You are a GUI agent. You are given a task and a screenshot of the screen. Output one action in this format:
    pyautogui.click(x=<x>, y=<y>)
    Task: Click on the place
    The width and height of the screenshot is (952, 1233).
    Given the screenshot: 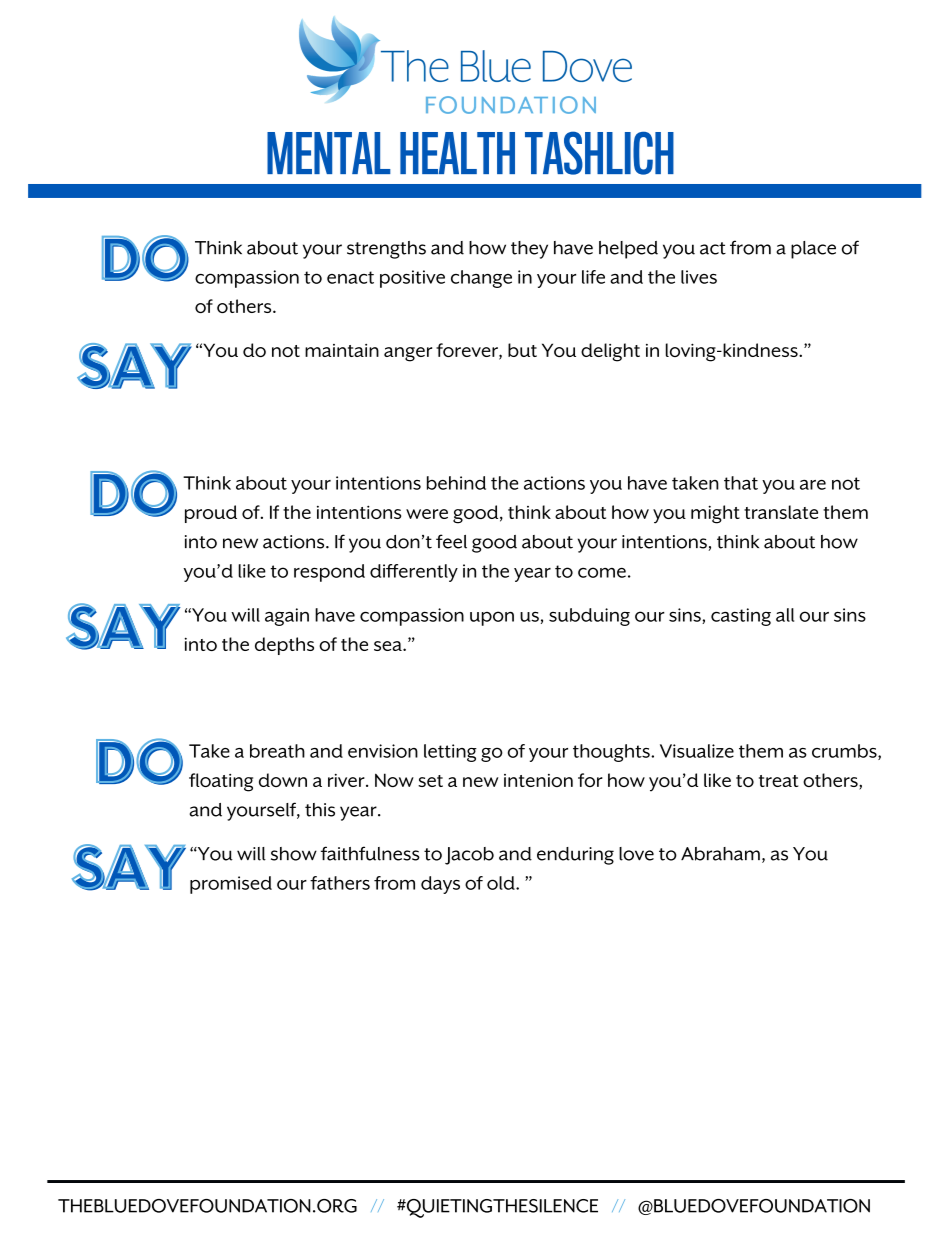 What is the action you would take?
    pyautogui.click(x=813, y=250)
